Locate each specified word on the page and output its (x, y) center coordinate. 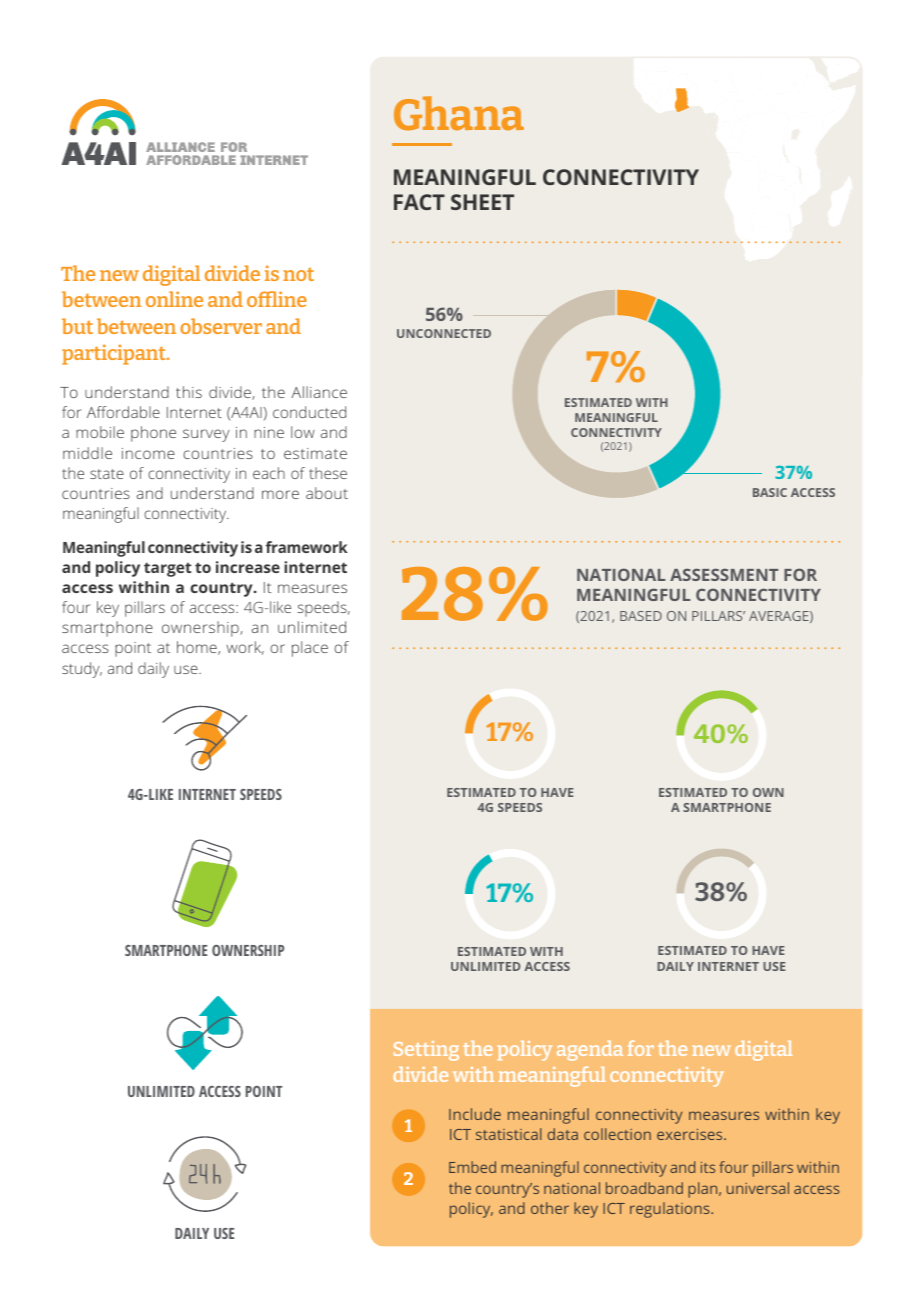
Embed (472, 1167)
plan (704, 1190)
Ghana (459, 113)
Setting (426, 1051)
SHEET (482, 202)
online (174, 299)
